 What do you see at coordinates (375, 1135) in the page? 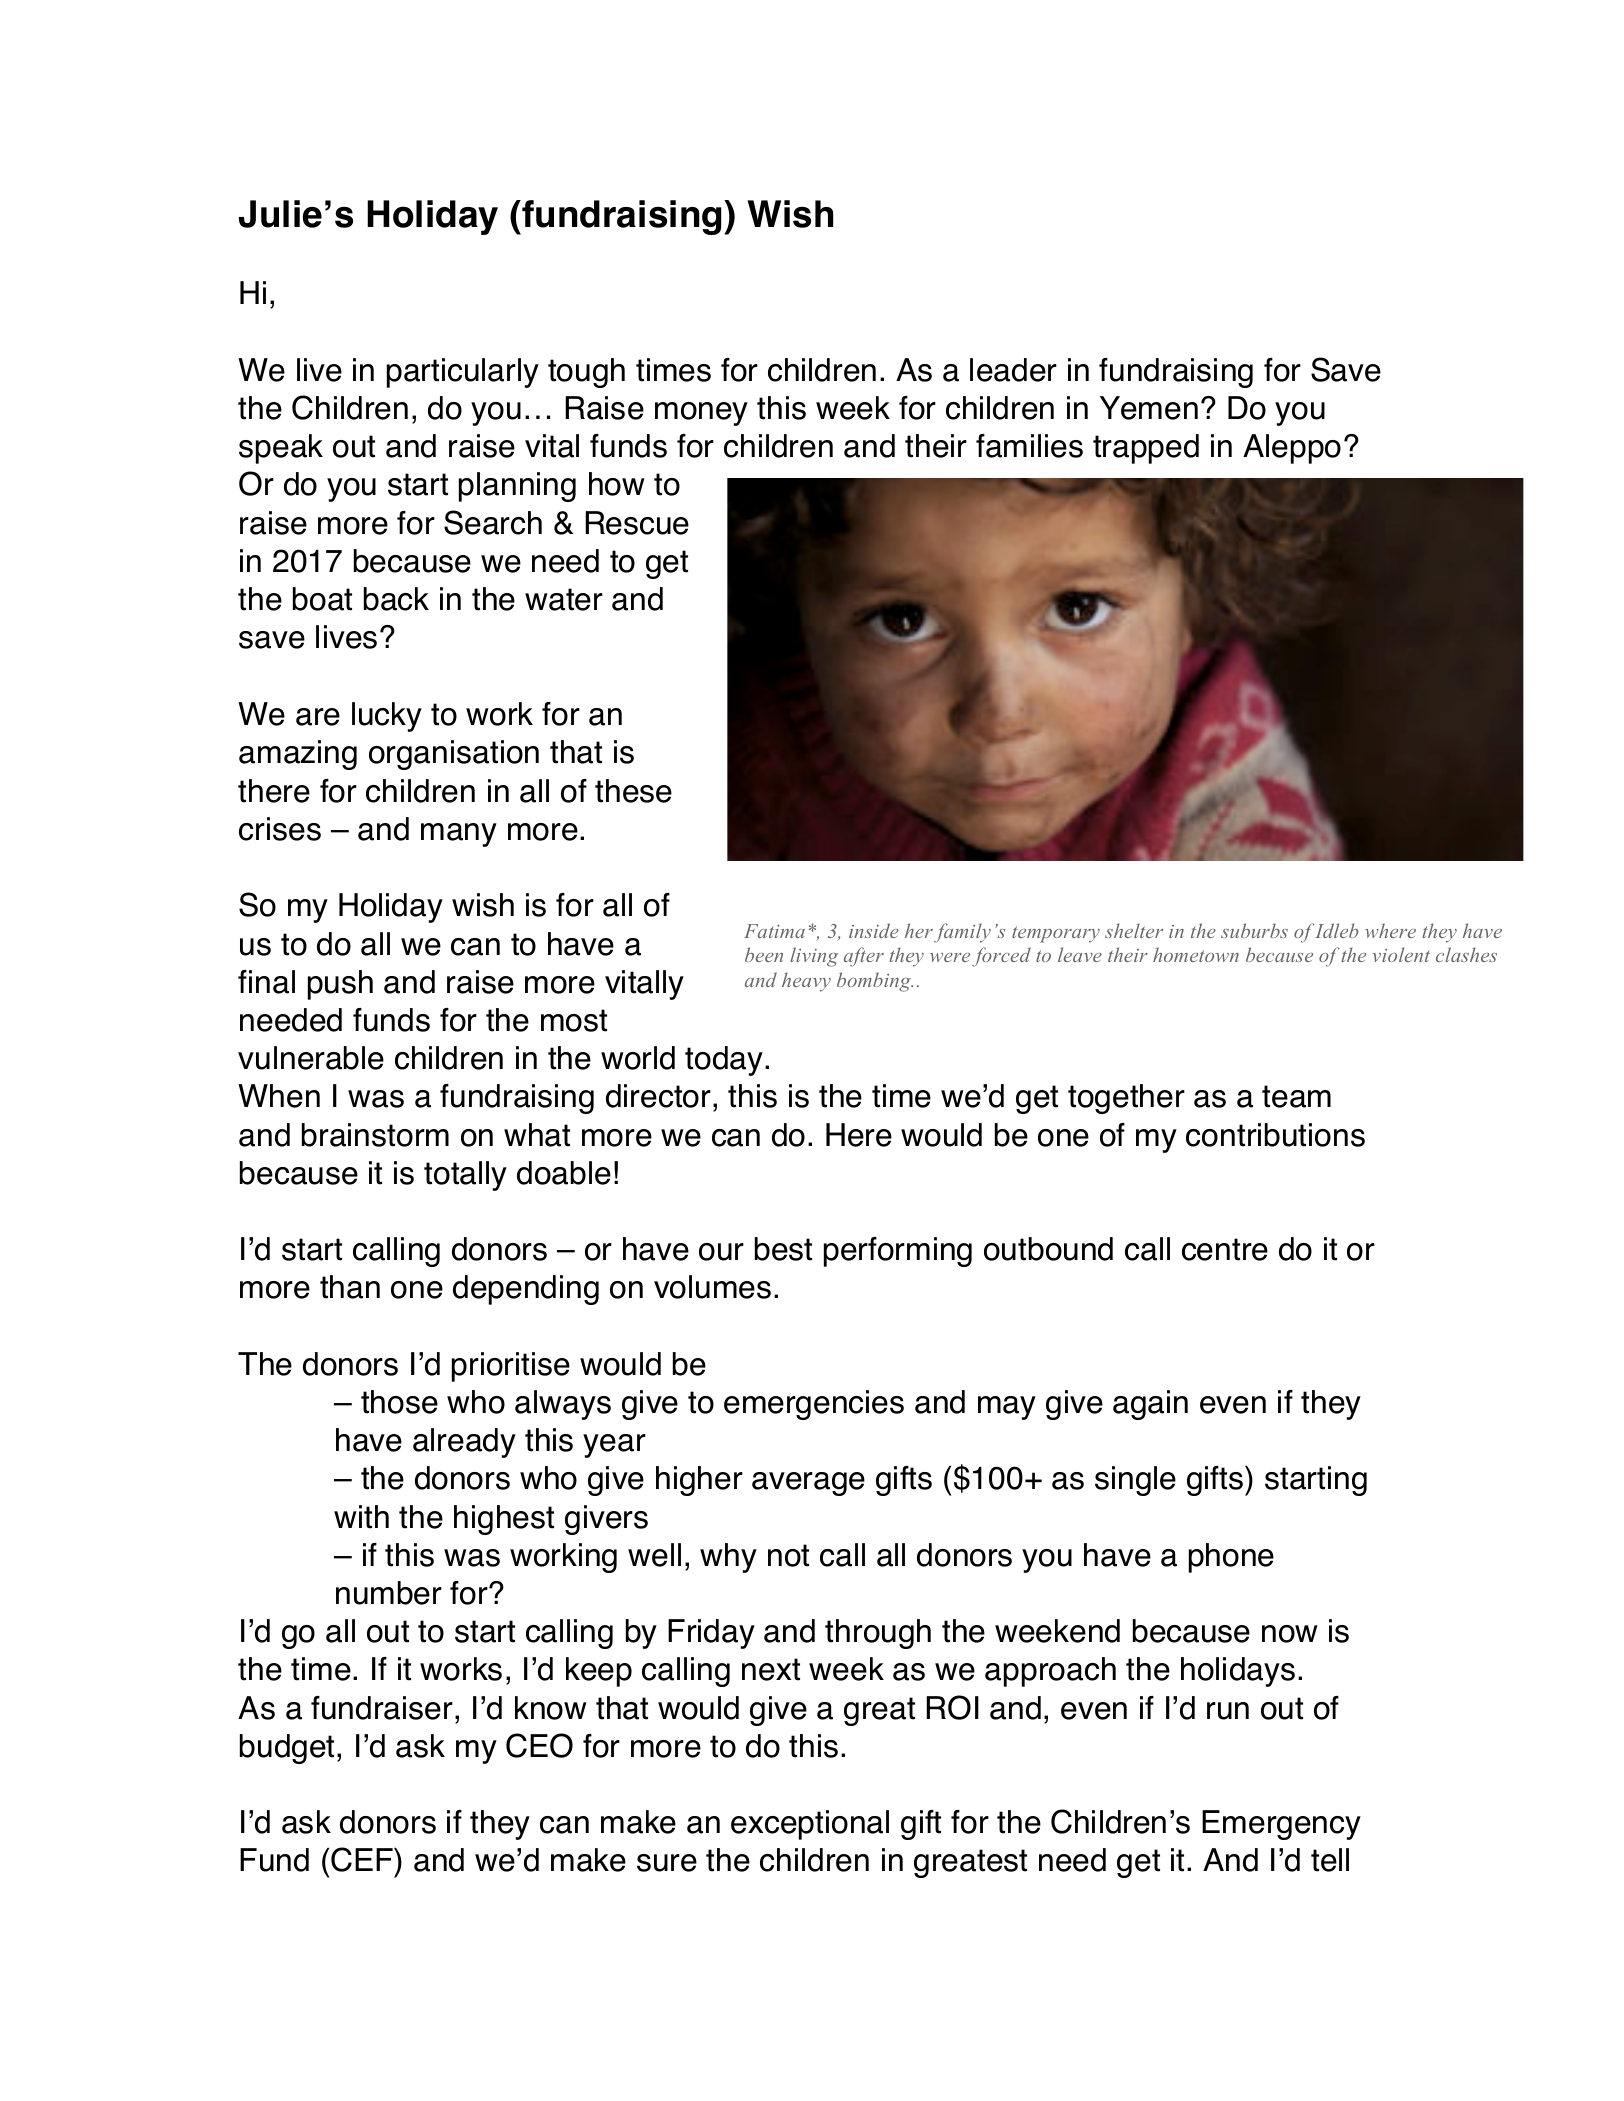
I see `brainstorm` at bounding box center [375, 1135].
